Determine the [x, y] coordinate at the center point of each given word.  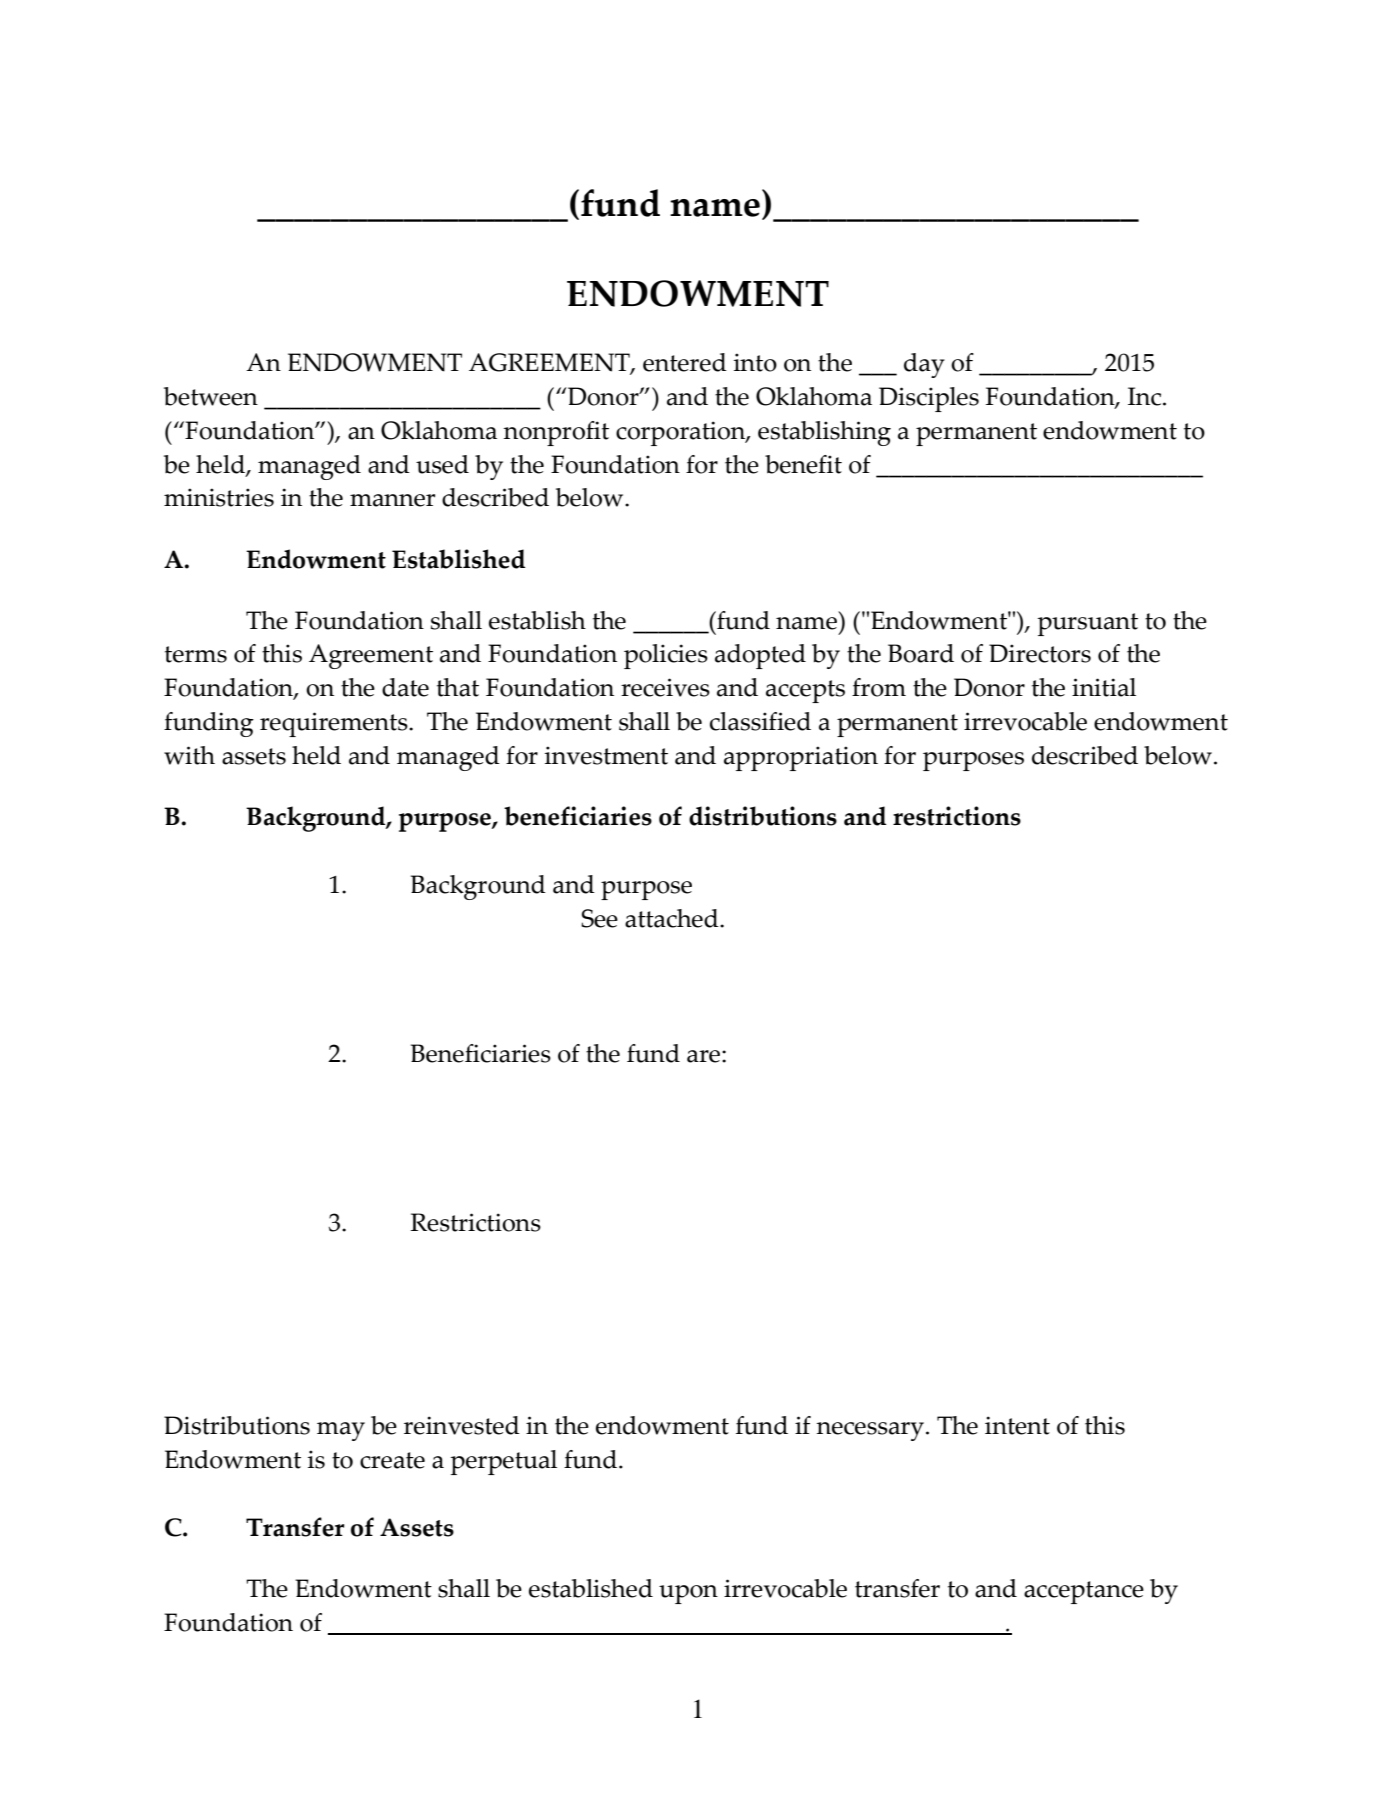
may [341, 1431]
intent [1017, 1425]
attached [673, 918]
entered [685, 362]
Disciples [929, 399]
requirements [335, 724]
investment [606, 755]
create [392, 1460]
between [211, 396]
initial [1104, 687]
